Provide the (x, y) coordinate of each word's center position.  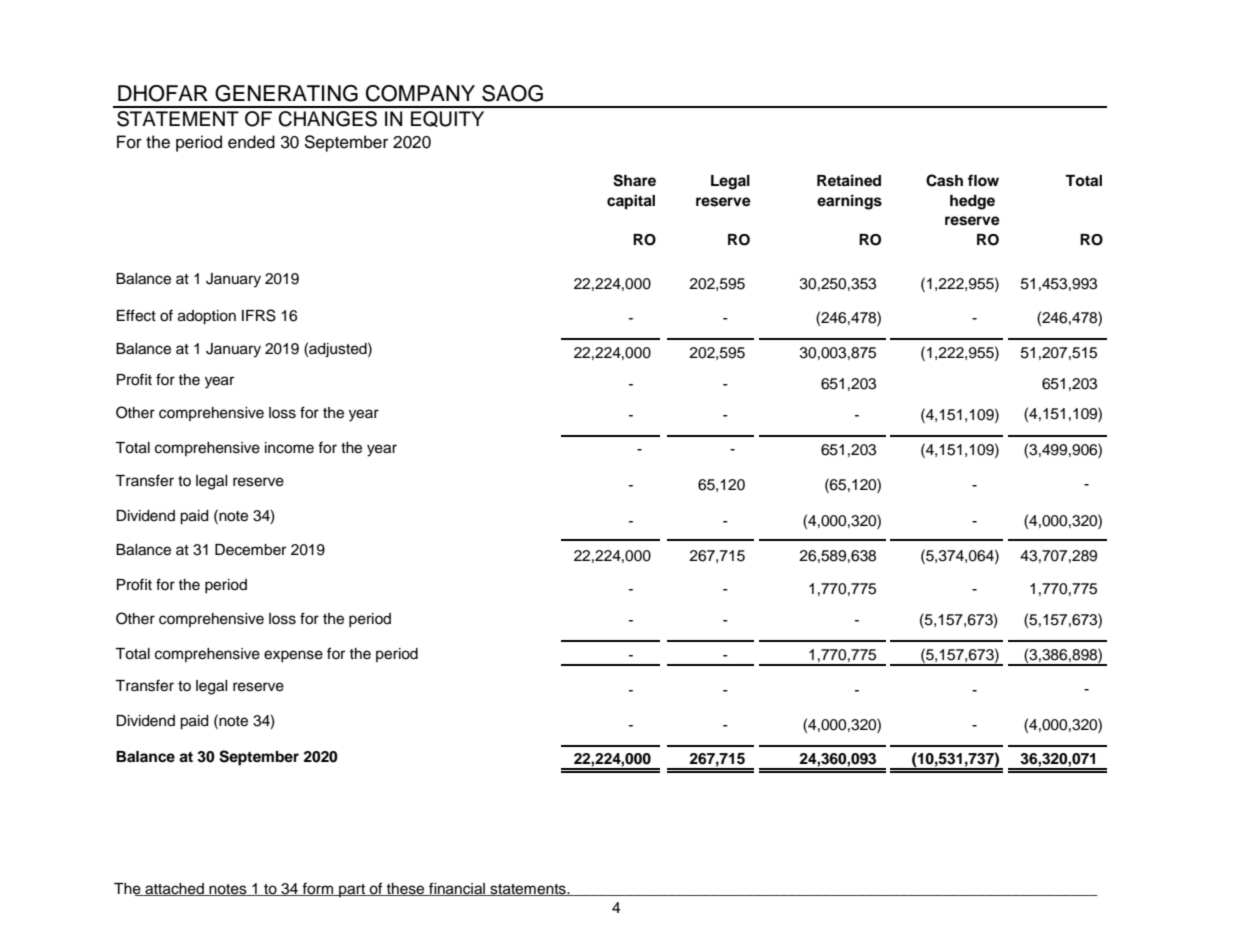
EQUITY (447, 119)
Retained (849, 180)
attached (174, 889)
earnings (849, 202)
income (289, 448)
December (250, 550)
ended (251, 142)
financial (457, 889)
